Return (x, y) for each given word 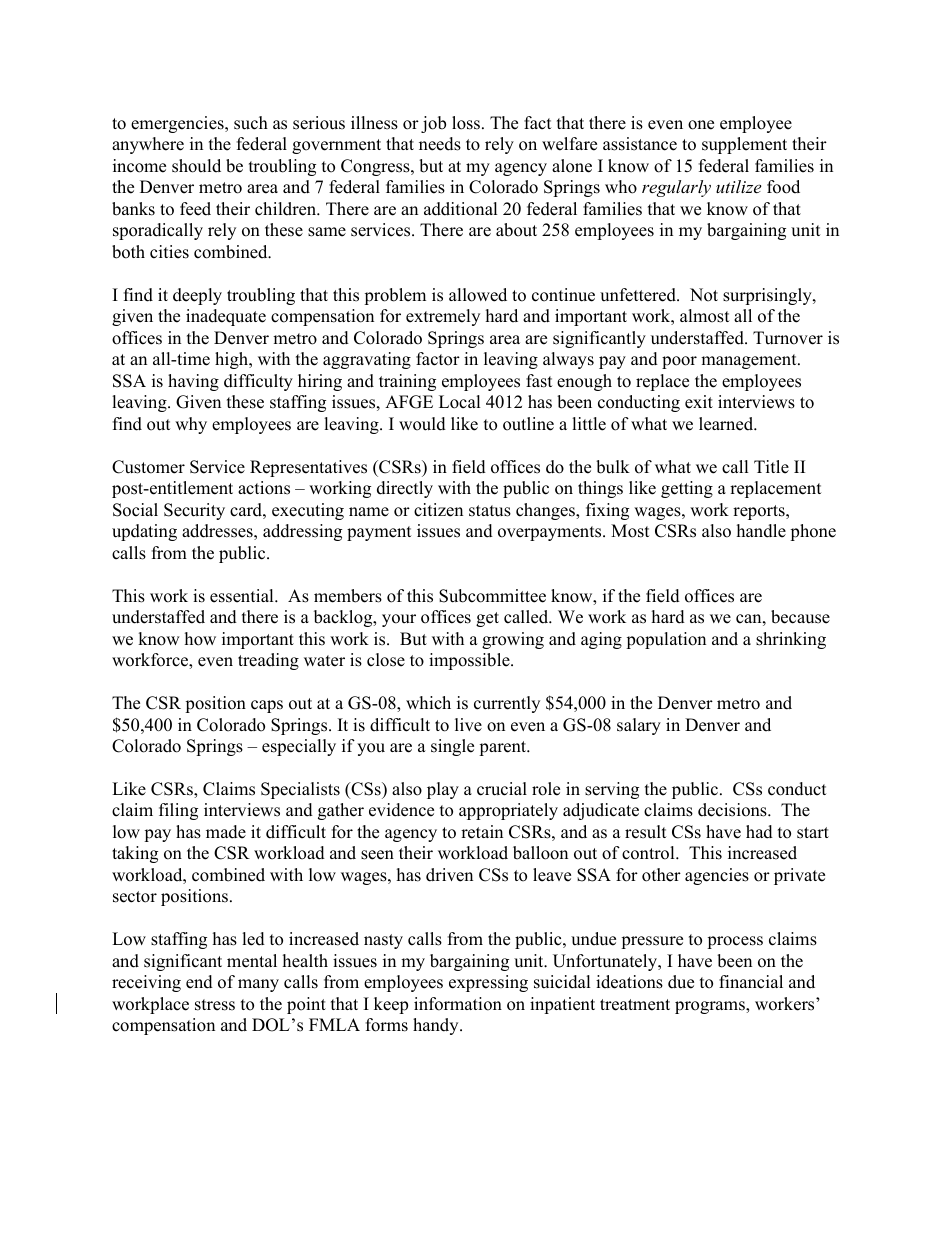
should (196, 166)
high (233, 360)
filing (178, 811)
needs (440, 144)
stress (215, 1005)
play (443, 790)
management (750, 361)
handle (761, 531)
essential (243, 596)
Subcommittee (492, 596)
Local (460, 402)
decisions (733, 810)
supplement (744, 145)
